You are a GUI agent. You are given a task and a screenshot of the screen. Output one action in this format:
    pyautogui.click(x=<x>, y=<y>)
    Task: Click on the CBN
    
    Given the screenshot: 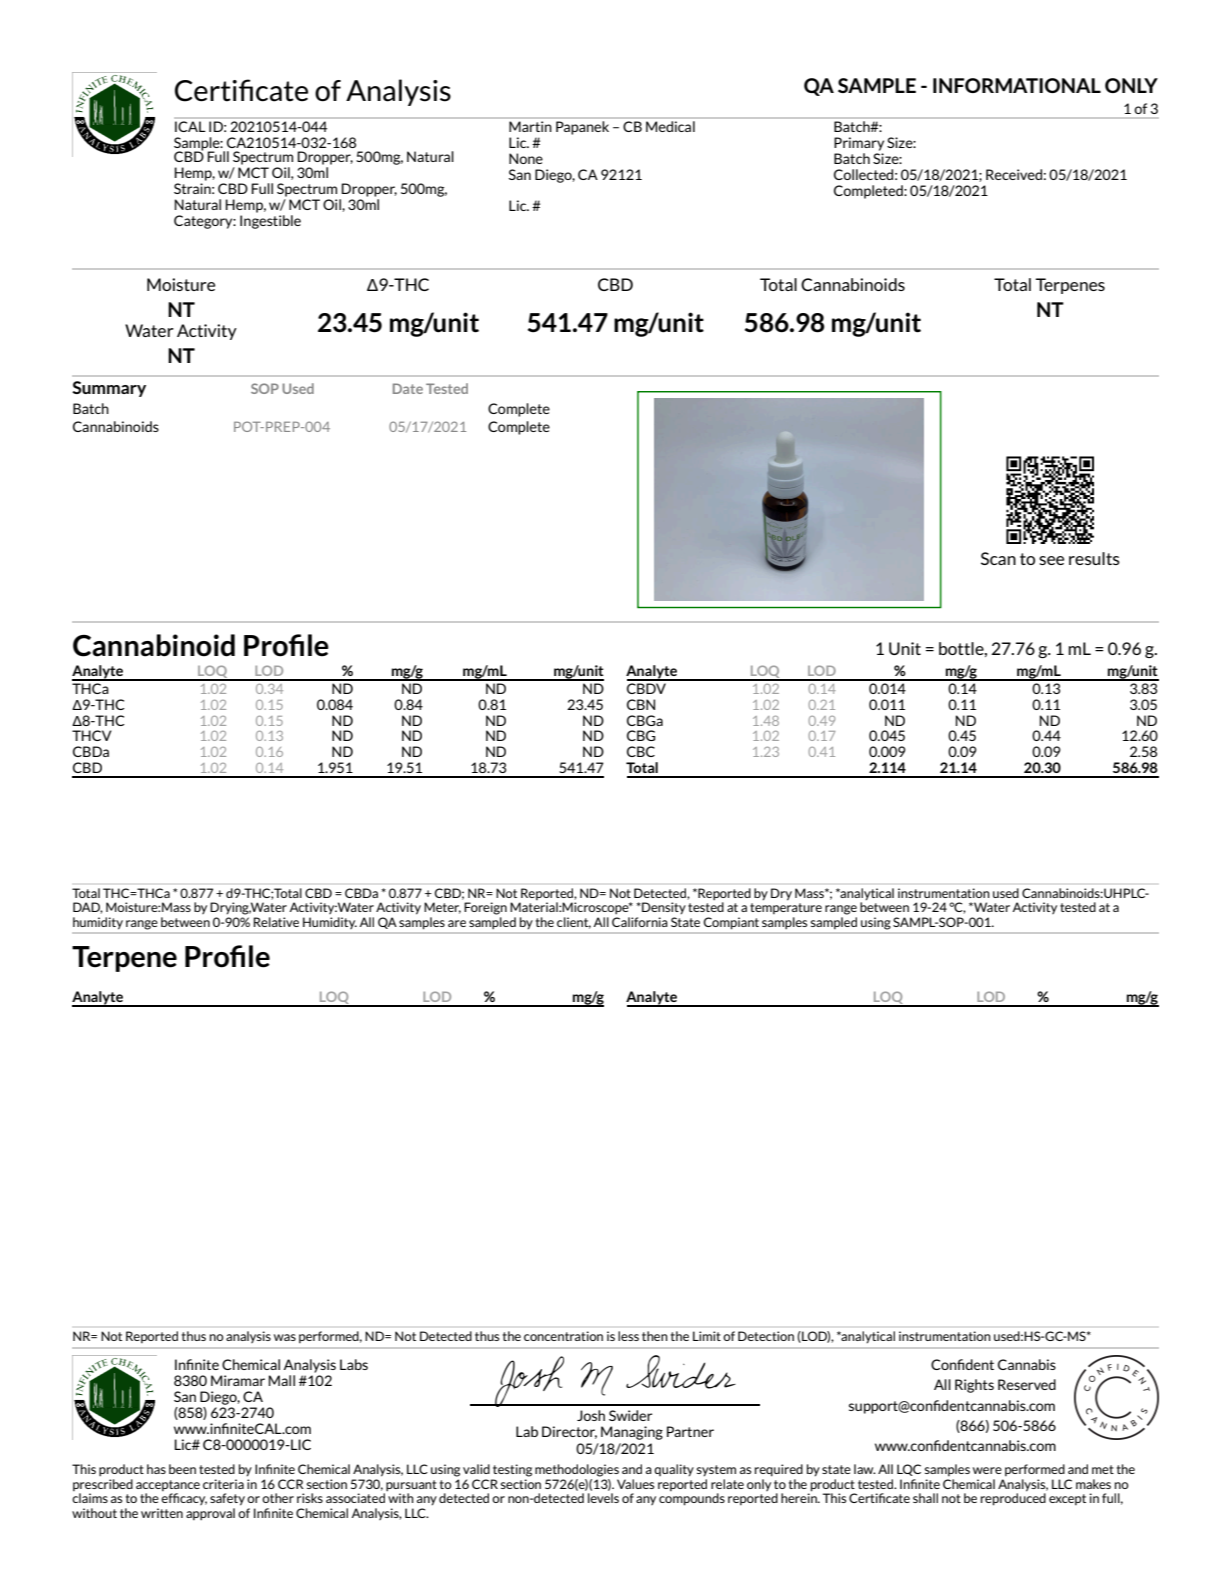 What is the action you would take?
    pyautogui.click(x=641, y=704)
